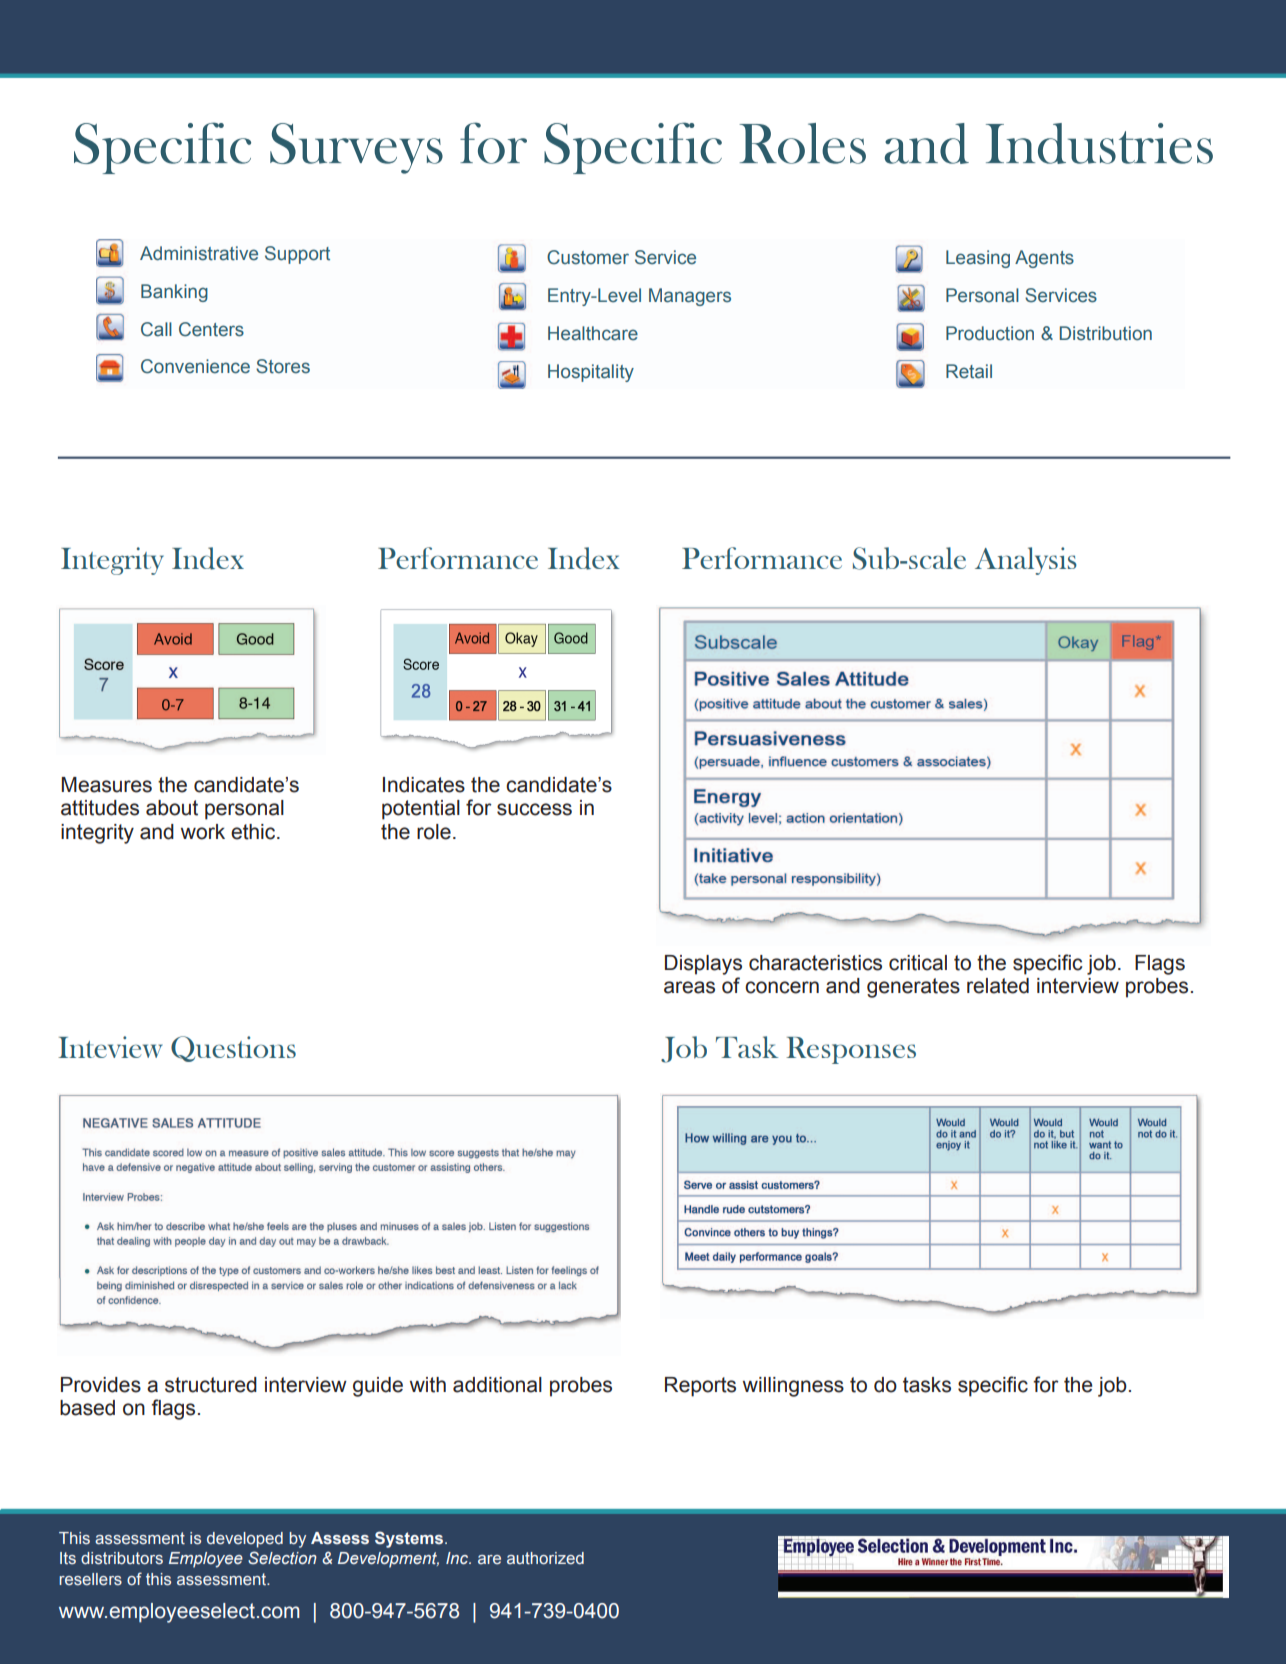 This screenshot has width=1286, height=1664. What do you see at coordinates (199, 253) in the screenshot?
I see `Administrative` at bounding box center [199, 253].
